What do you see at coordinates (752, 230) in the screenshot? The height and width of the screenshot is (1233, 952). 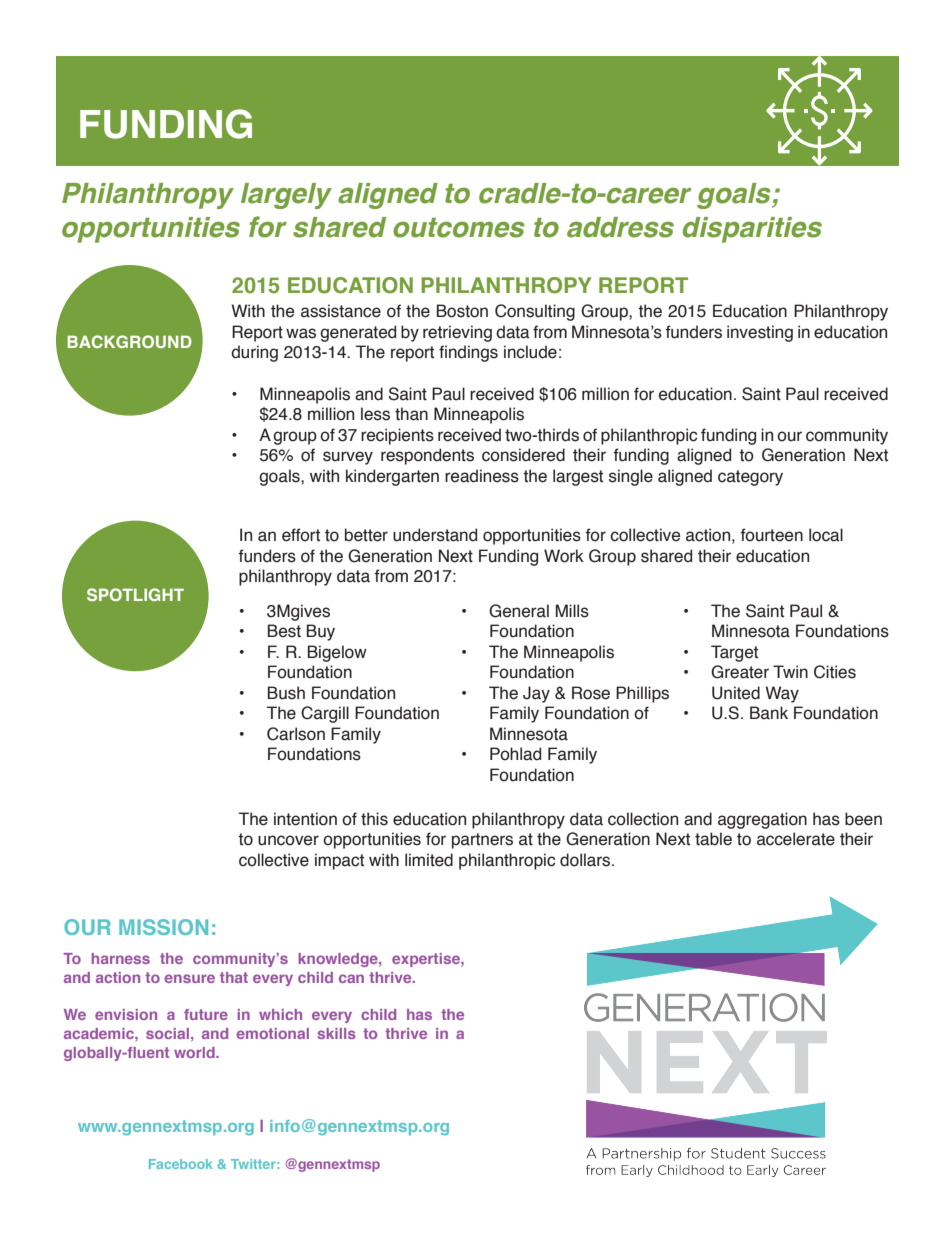 I see `disparities` at bounding box center [752, 230].
